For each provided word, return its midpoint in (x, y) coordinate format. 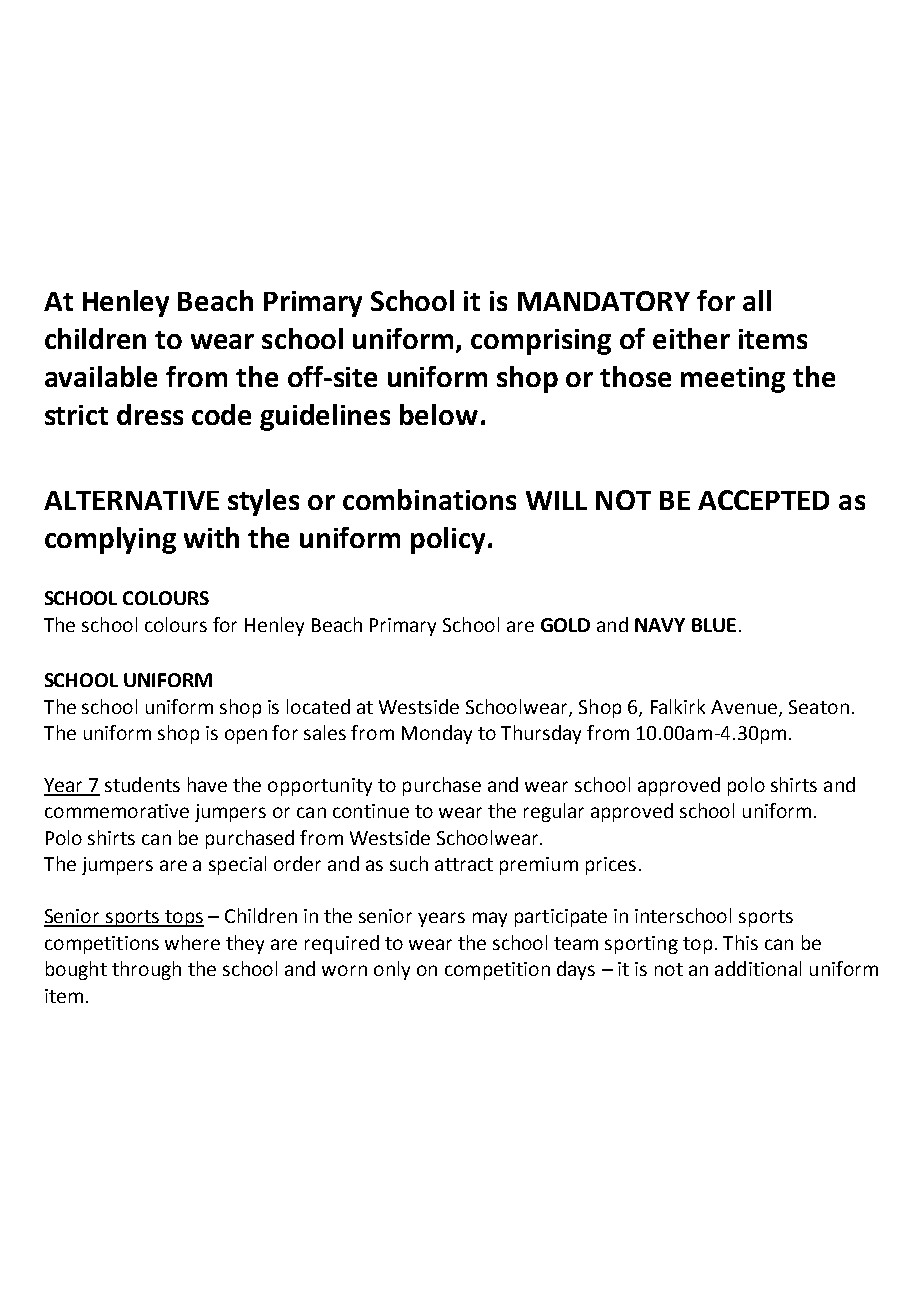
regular (554, 812)
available (101, 376)
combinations (429, 499)
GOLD (565, 625)
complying (110, 540)
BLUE (714, 625)
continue (371, 811)
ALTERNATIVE (131, 500)
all (757, 300)
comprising (541, 342)
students (142, 784)
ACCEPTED (763, 500)
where (192, 942)
